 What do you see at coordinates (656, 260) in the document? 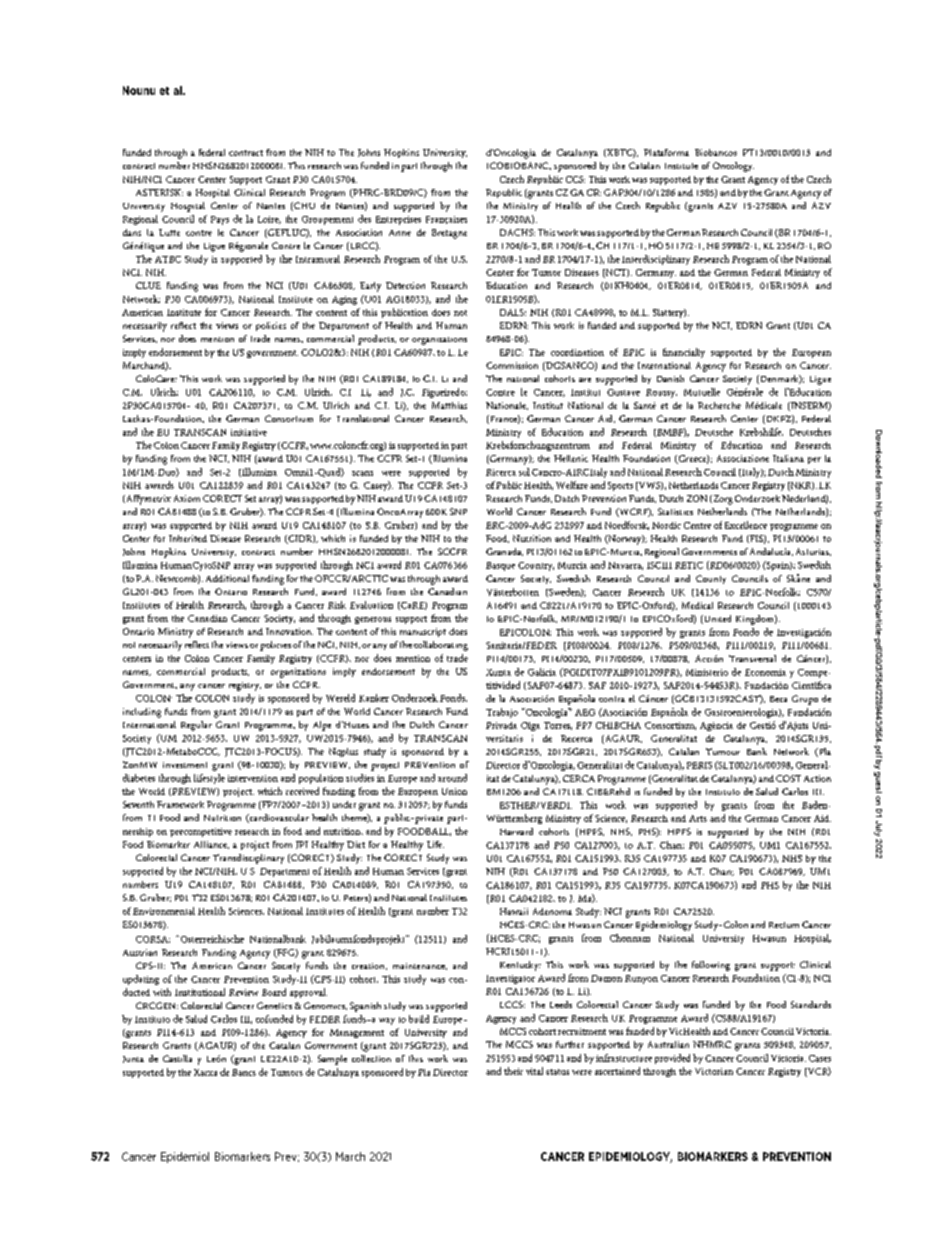
I see `Interdisciplinary` at bounding box center [656, 260].
